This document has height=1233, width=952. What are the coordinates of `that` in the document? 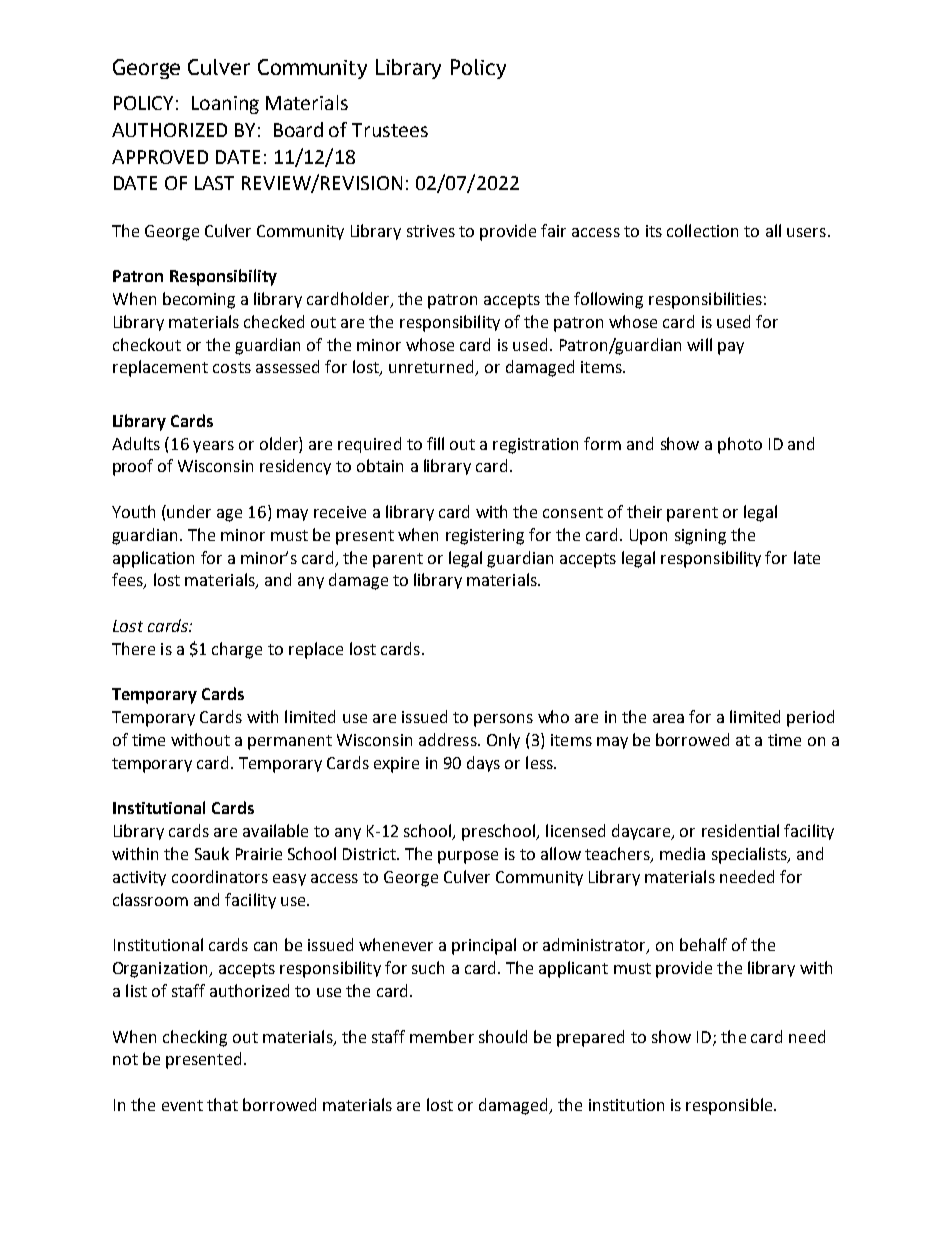 It's located at (222, 1104).
